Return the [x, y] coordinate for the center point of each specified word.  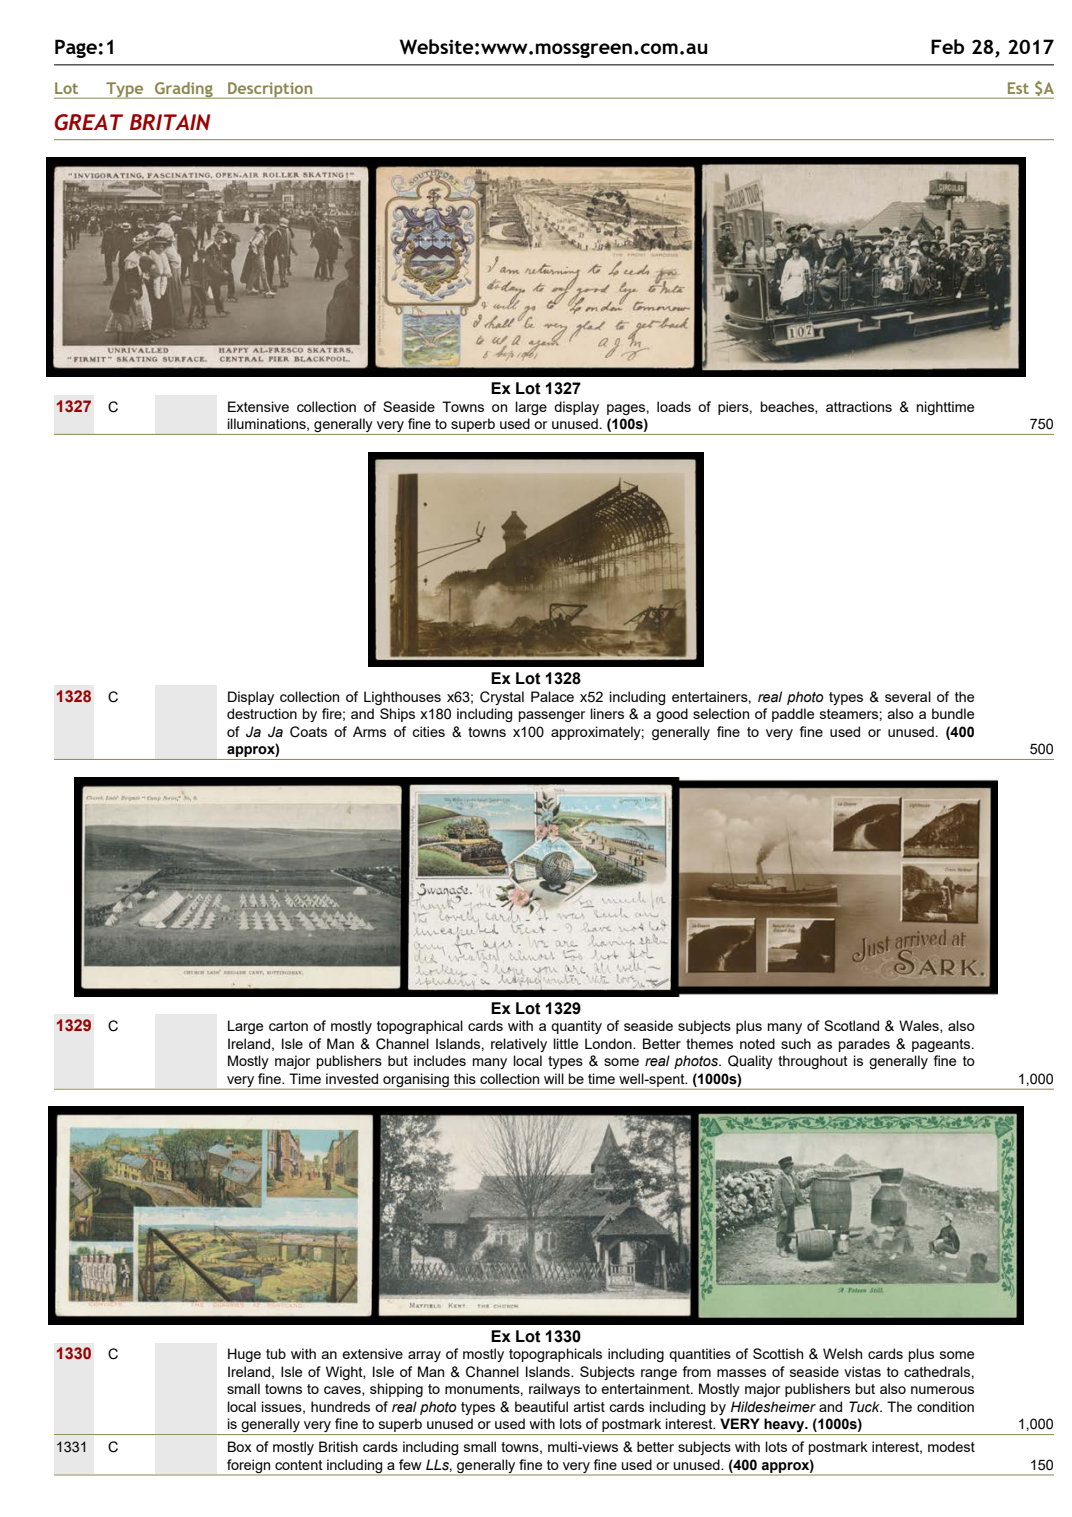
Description [270, 90]
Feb [947, 46]
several [908, 696]
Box [240, 1446]
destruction [262, 713]
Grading [184, 90]
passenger [552, 716]
